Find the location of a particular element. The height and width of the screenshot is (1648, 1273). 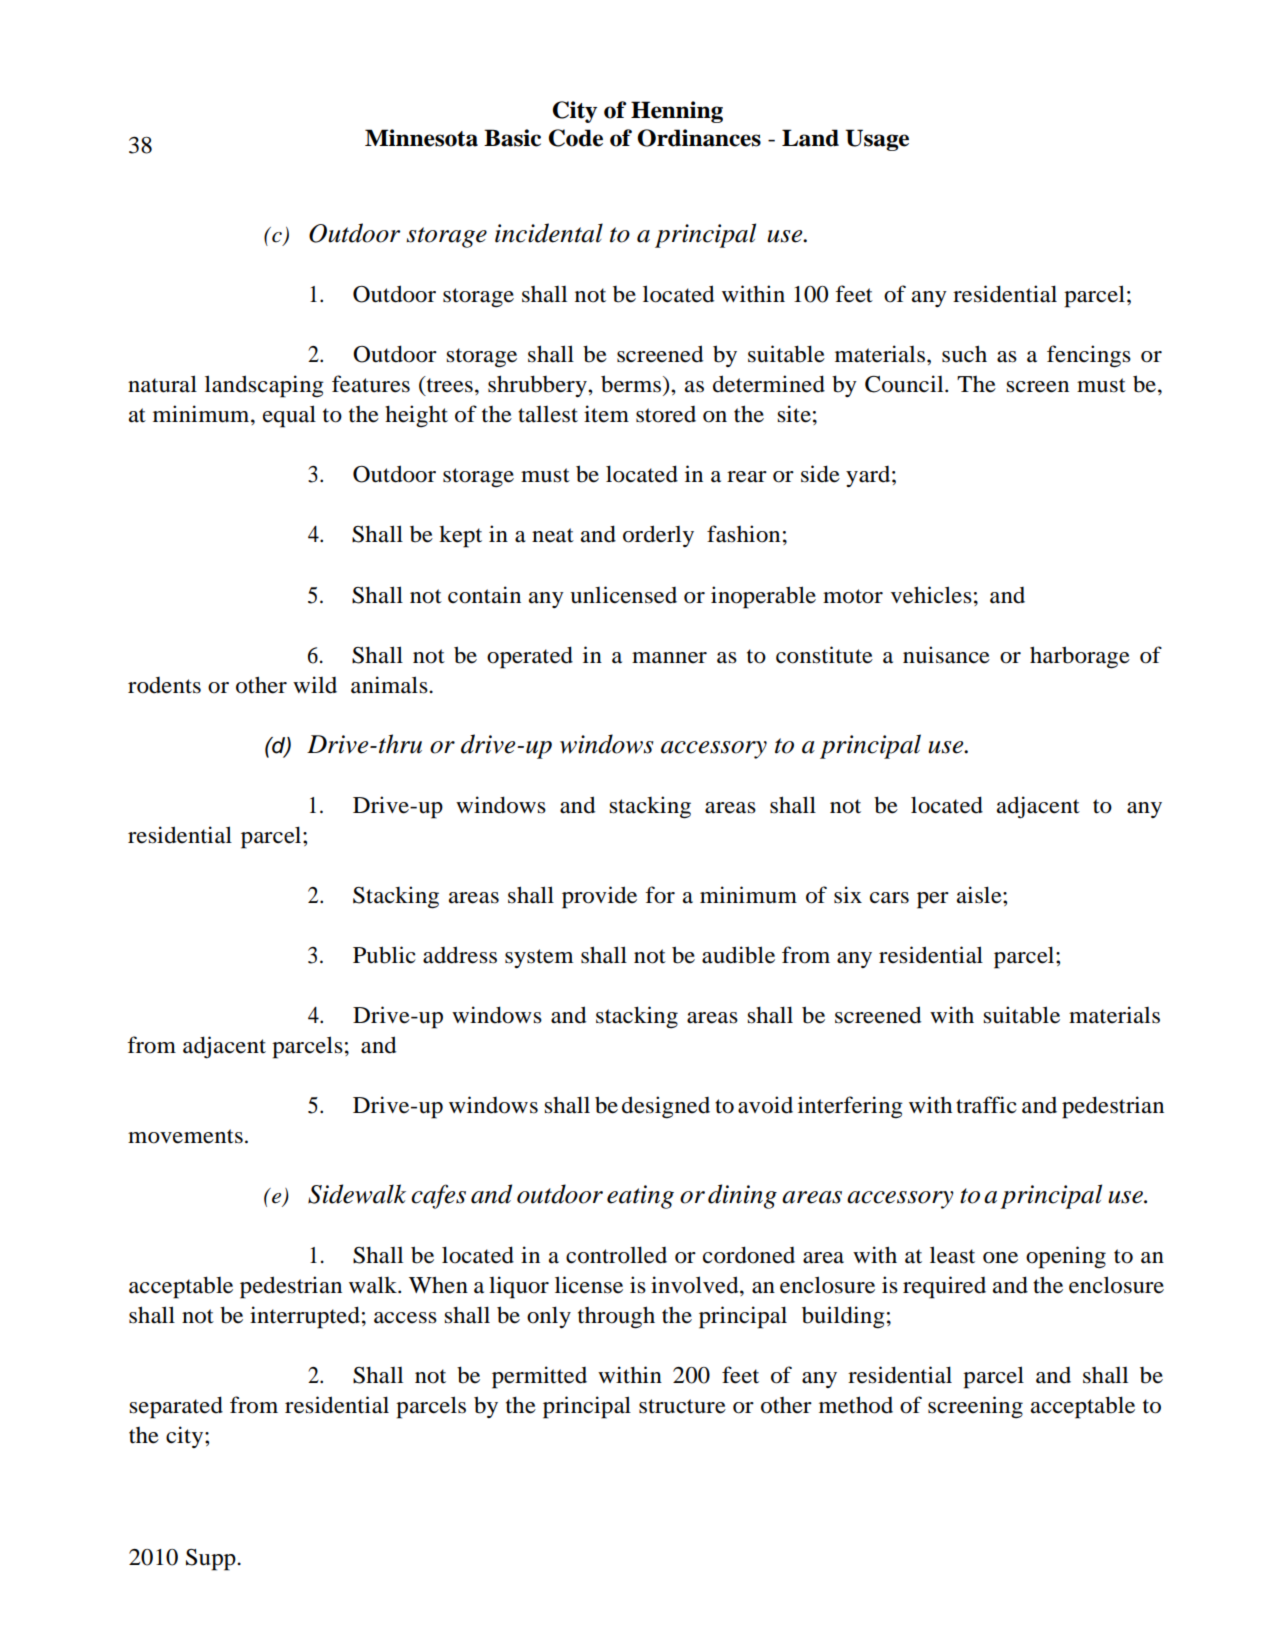

Code is located at coordinates (576, 138).
